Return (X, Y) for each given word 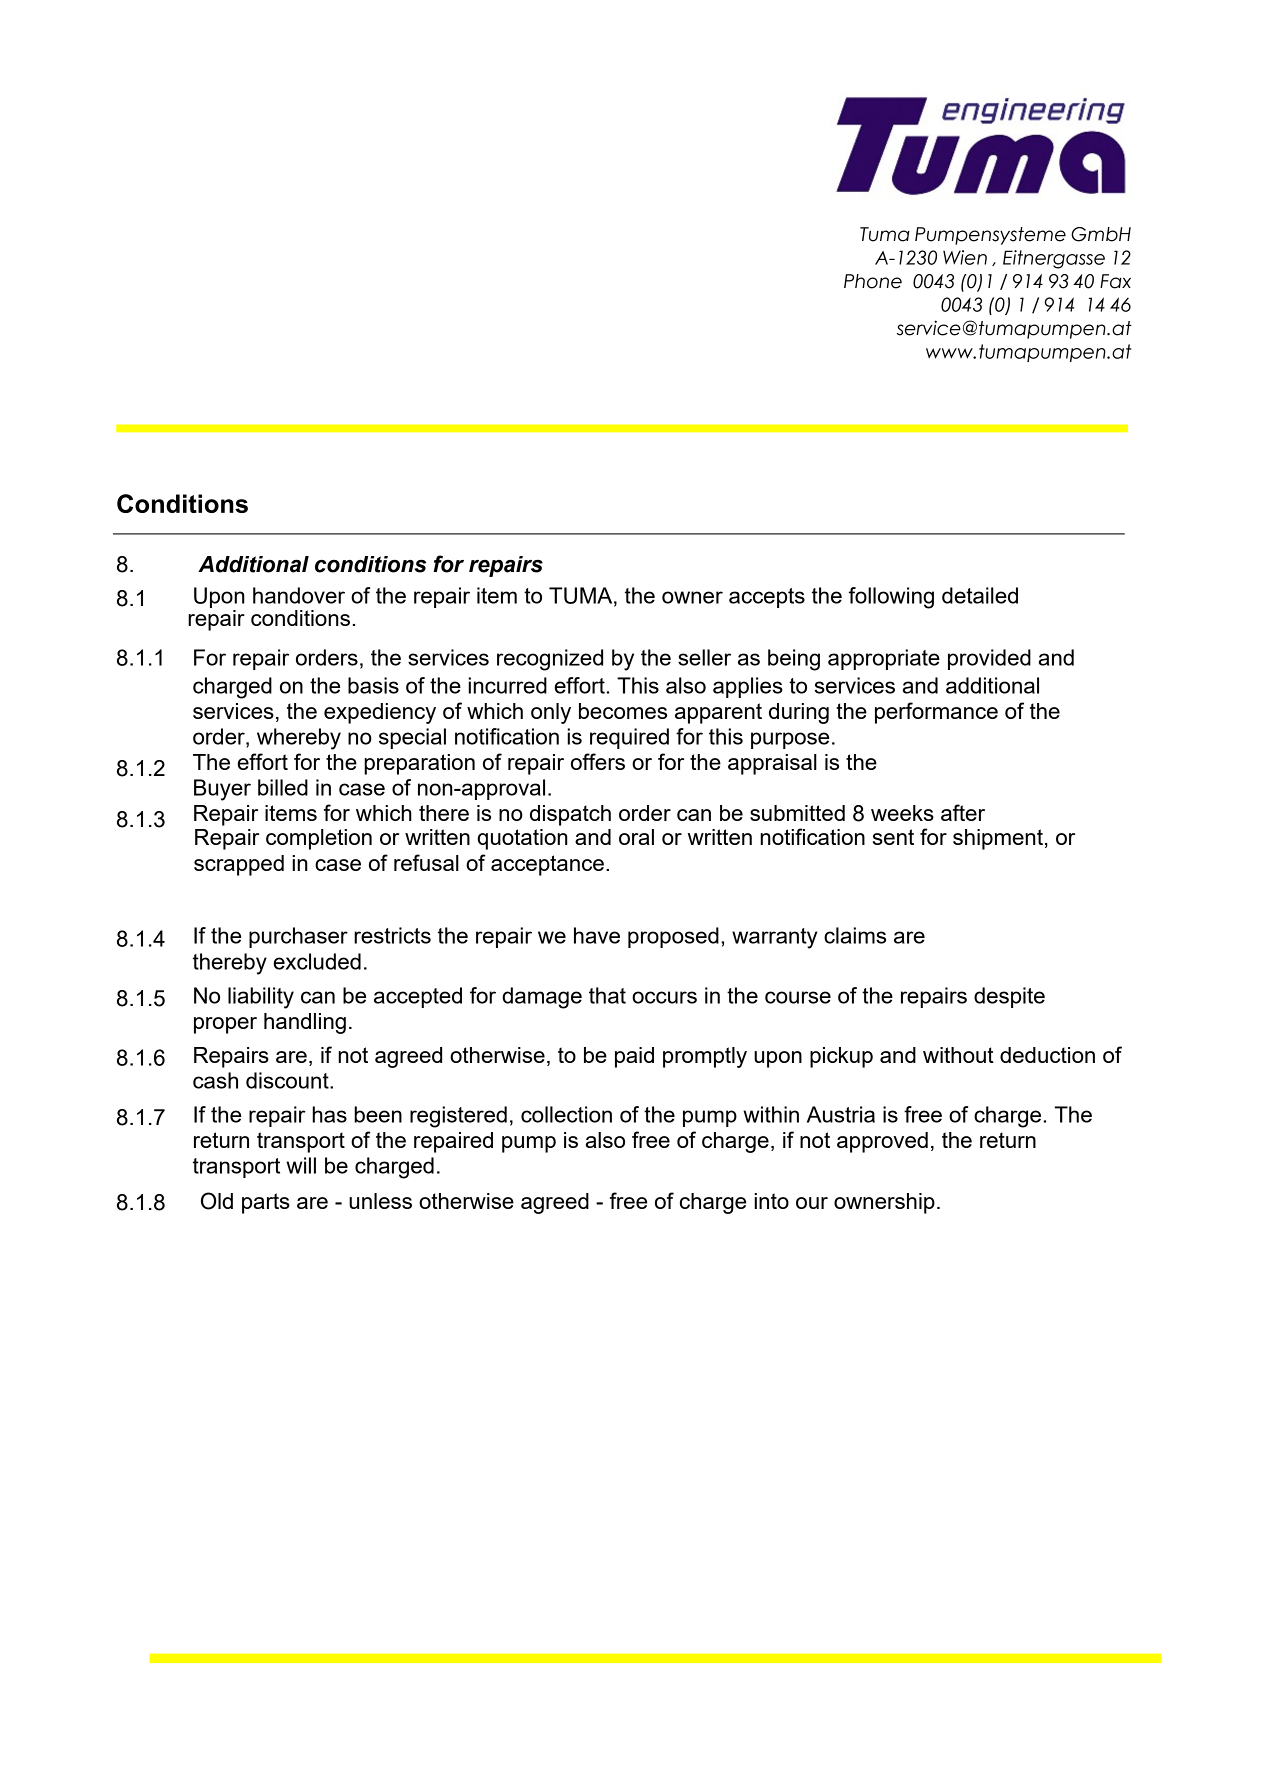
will (301, 1165)
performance (936, 713)
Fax (1115, 281)
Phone (873, 281)
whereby (299, 739)
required (629, 738)
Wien (965, 257)
